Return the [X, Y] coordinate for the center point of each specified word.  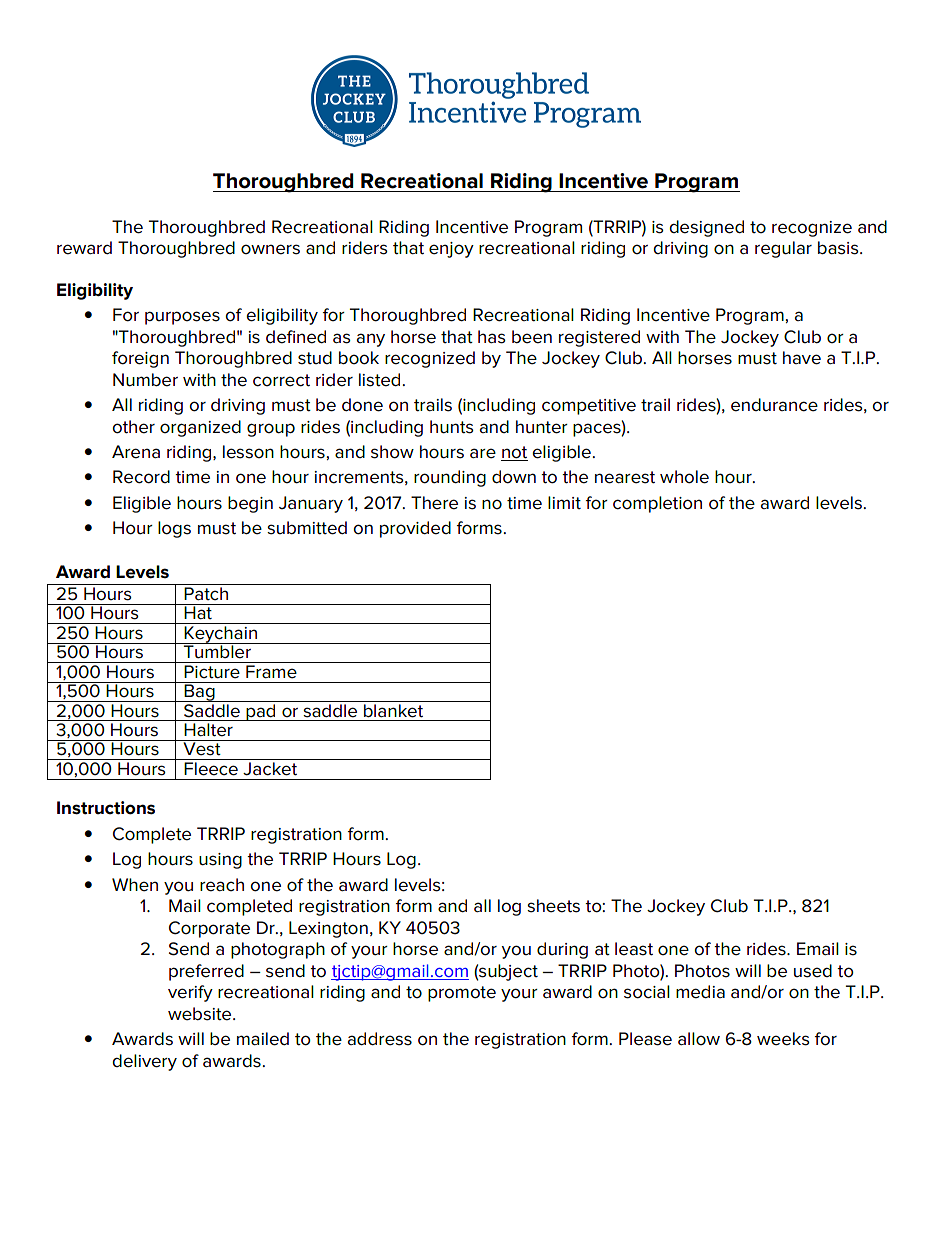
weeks [783, 1039]
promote [462, 994]
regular [783, 249]
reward [84, 248]
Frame [271, 672]
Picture [212, 672]
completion [657, 504]
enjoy [451, 250]
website [201, 1014]
